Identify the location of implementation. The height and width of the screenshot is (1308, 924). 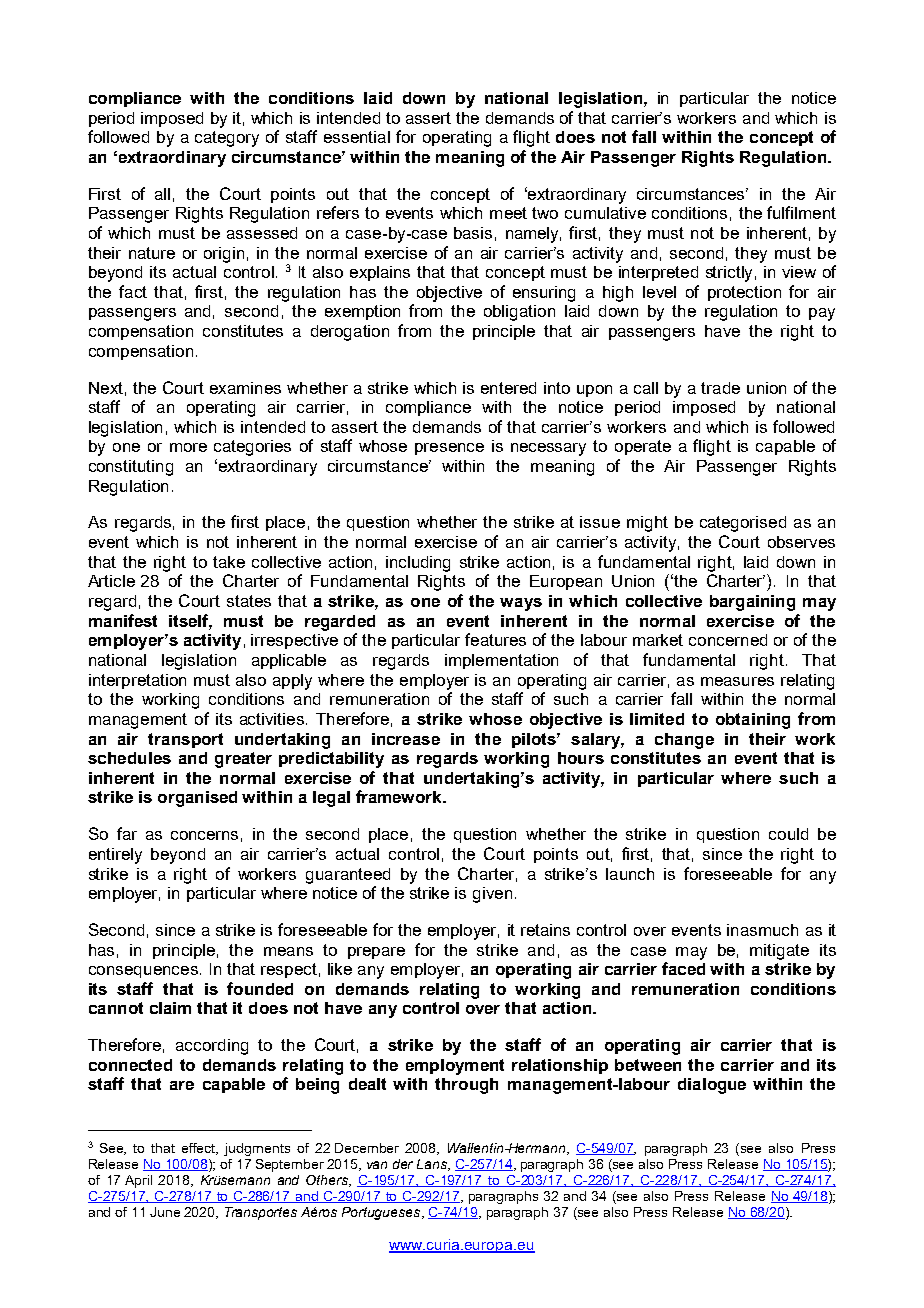
(501, 661).
